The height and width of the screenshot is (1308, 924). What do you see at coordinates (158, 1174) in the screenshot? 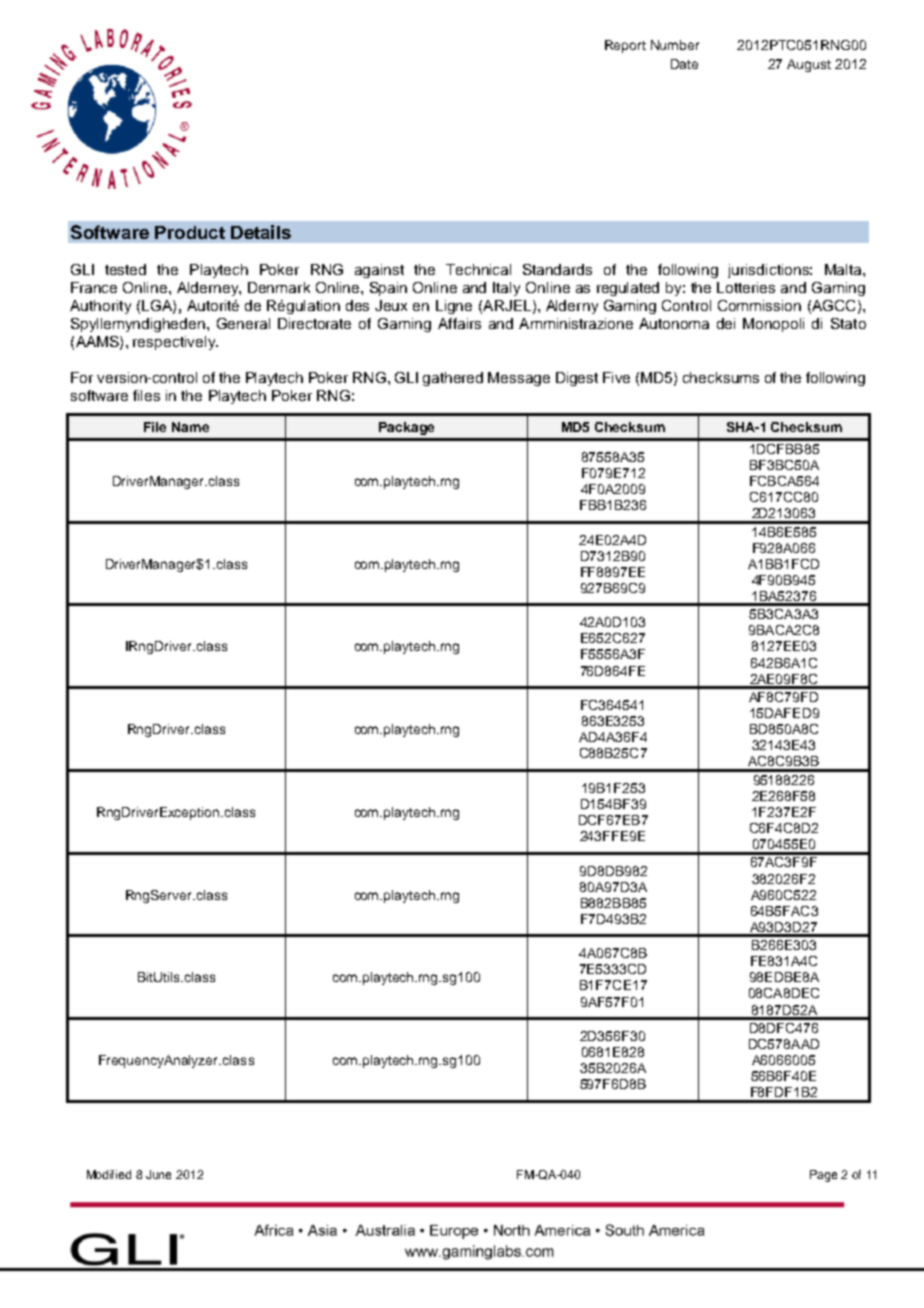
I see `June` at bounding box center [158, 1174].
